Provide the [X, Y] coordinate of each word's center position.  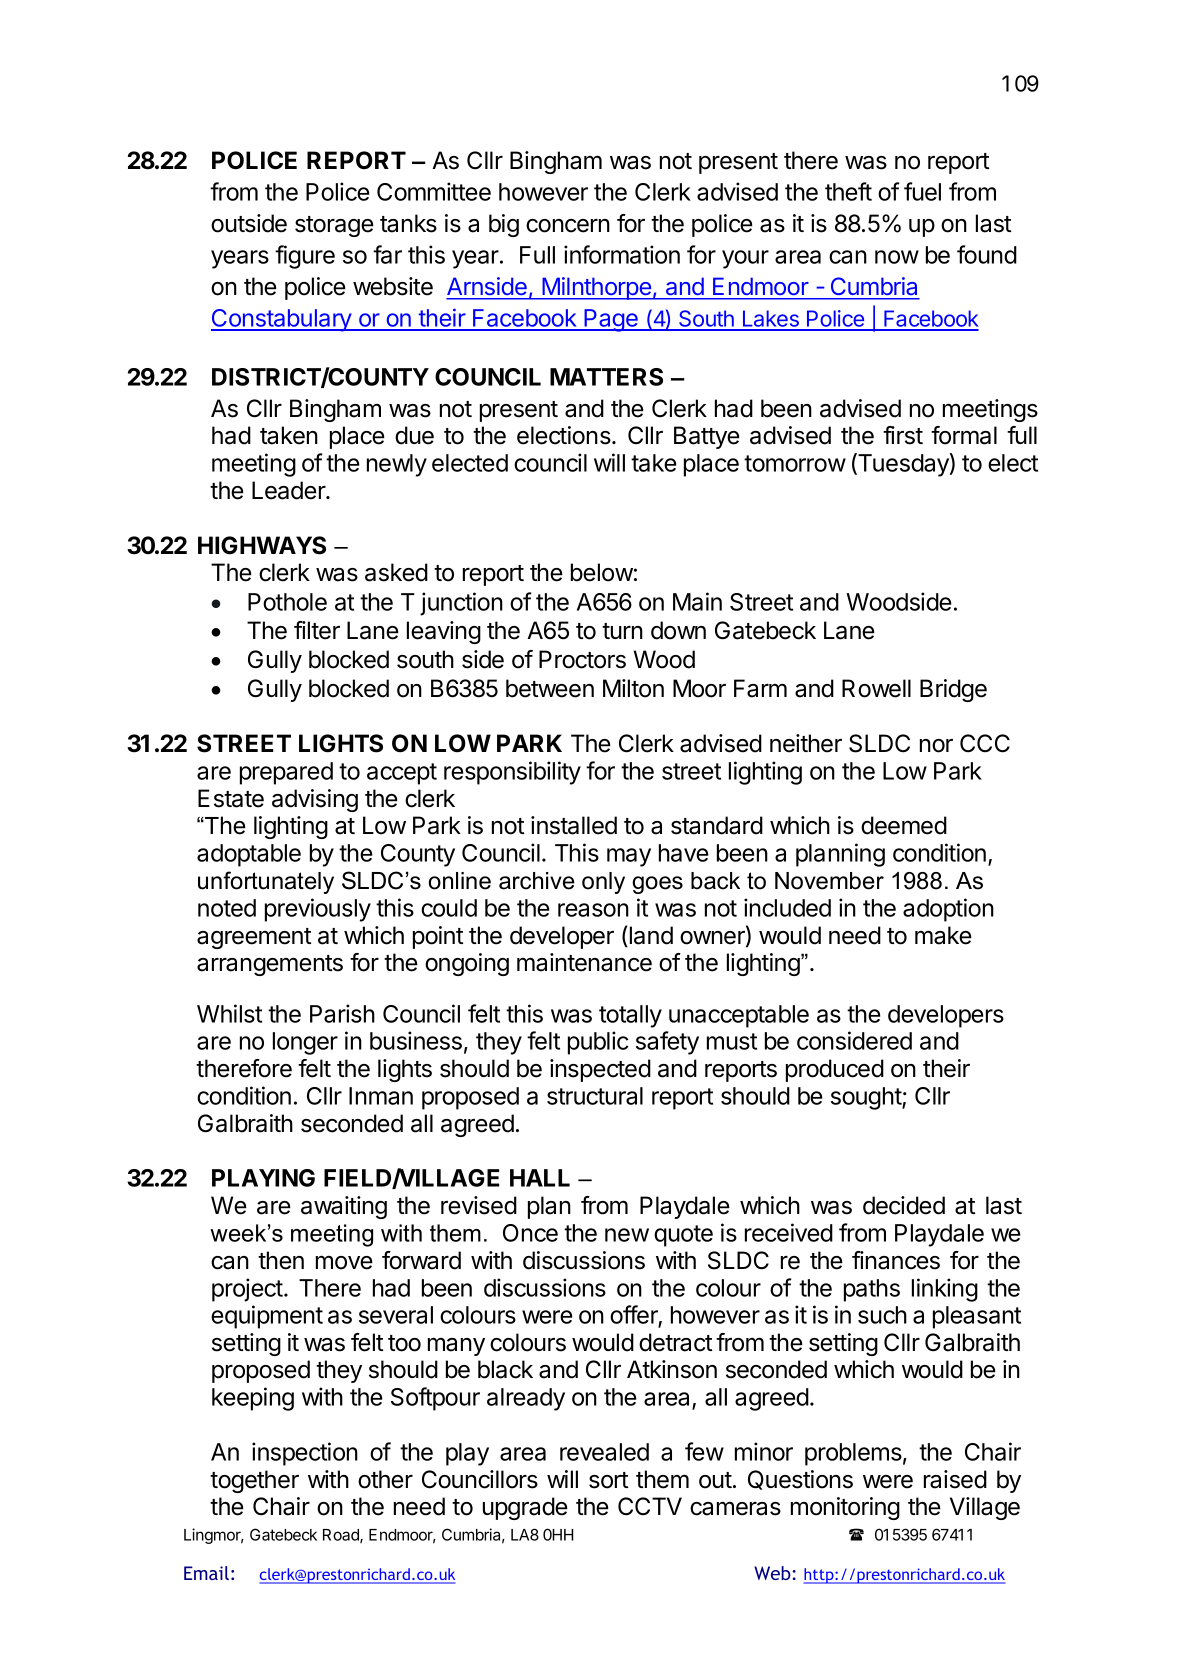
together [254, 1481]
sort [609, 1480]
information [622, 254]
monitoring [845, 1508]
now [897, 257]
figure [305, 257]
